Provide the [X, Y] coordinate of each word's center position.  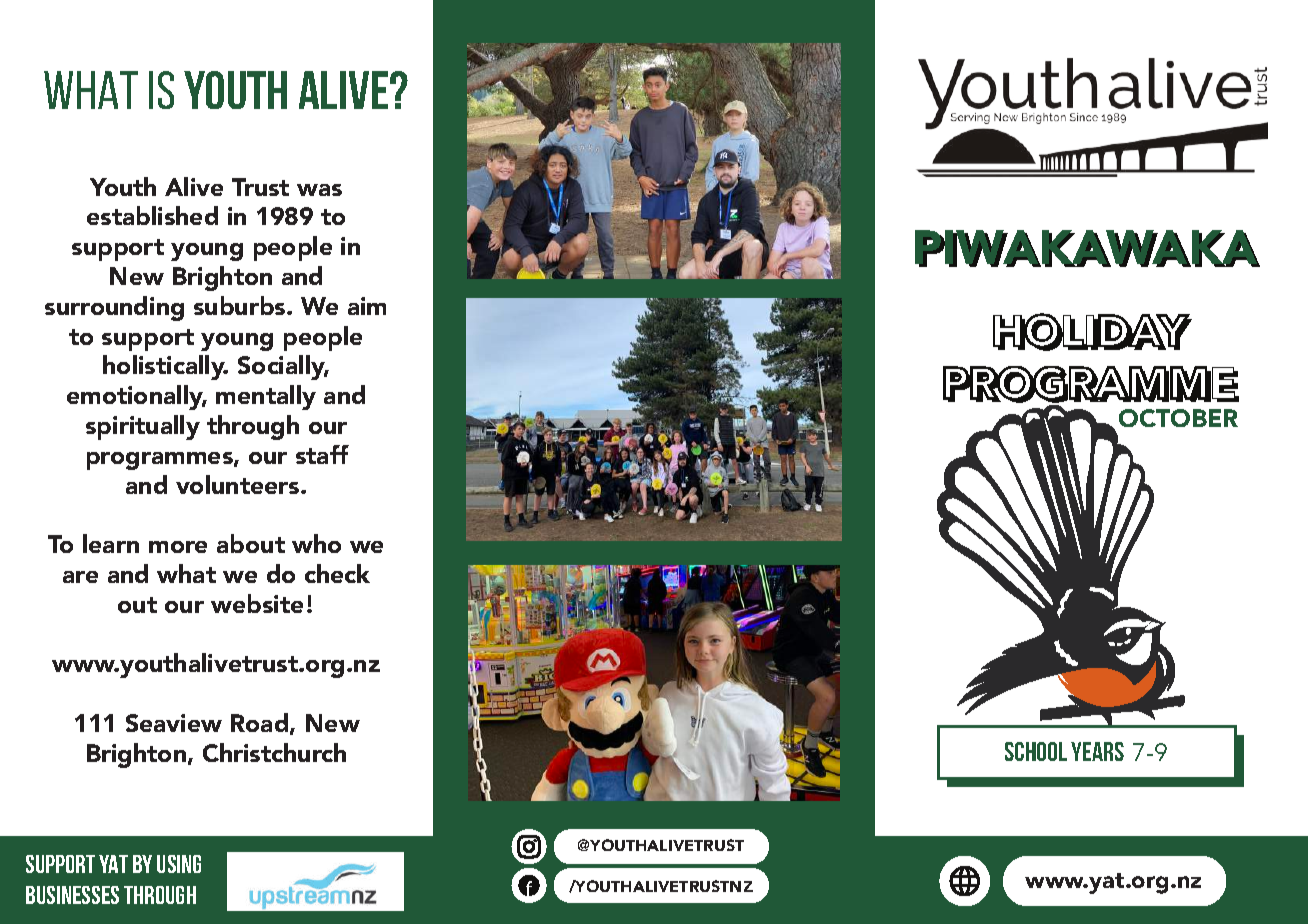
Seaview [174, 723]
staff [322, 454]
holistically [165, 367]
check [337, 573]
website [257, 603]
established [152, 215]
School [1036, 751]
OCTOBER [1178, 418]
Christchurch [274, 752]
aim [367, 306]
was [319, 190]
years [1097, 751]
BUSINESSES [72, 895]
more [178, 547]
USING [179, 864]
